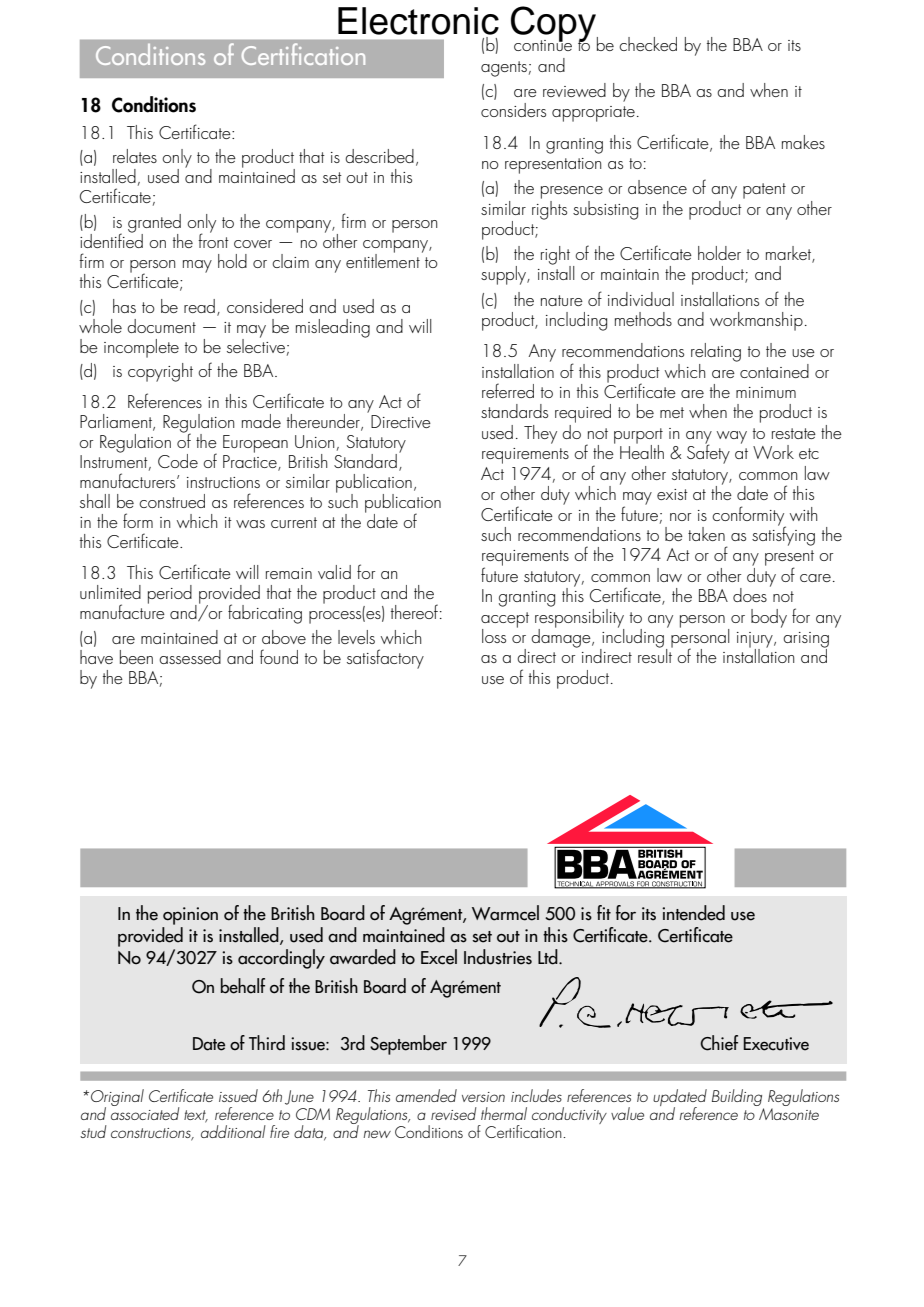  I want to click on Chief, so click(719, 1043).
